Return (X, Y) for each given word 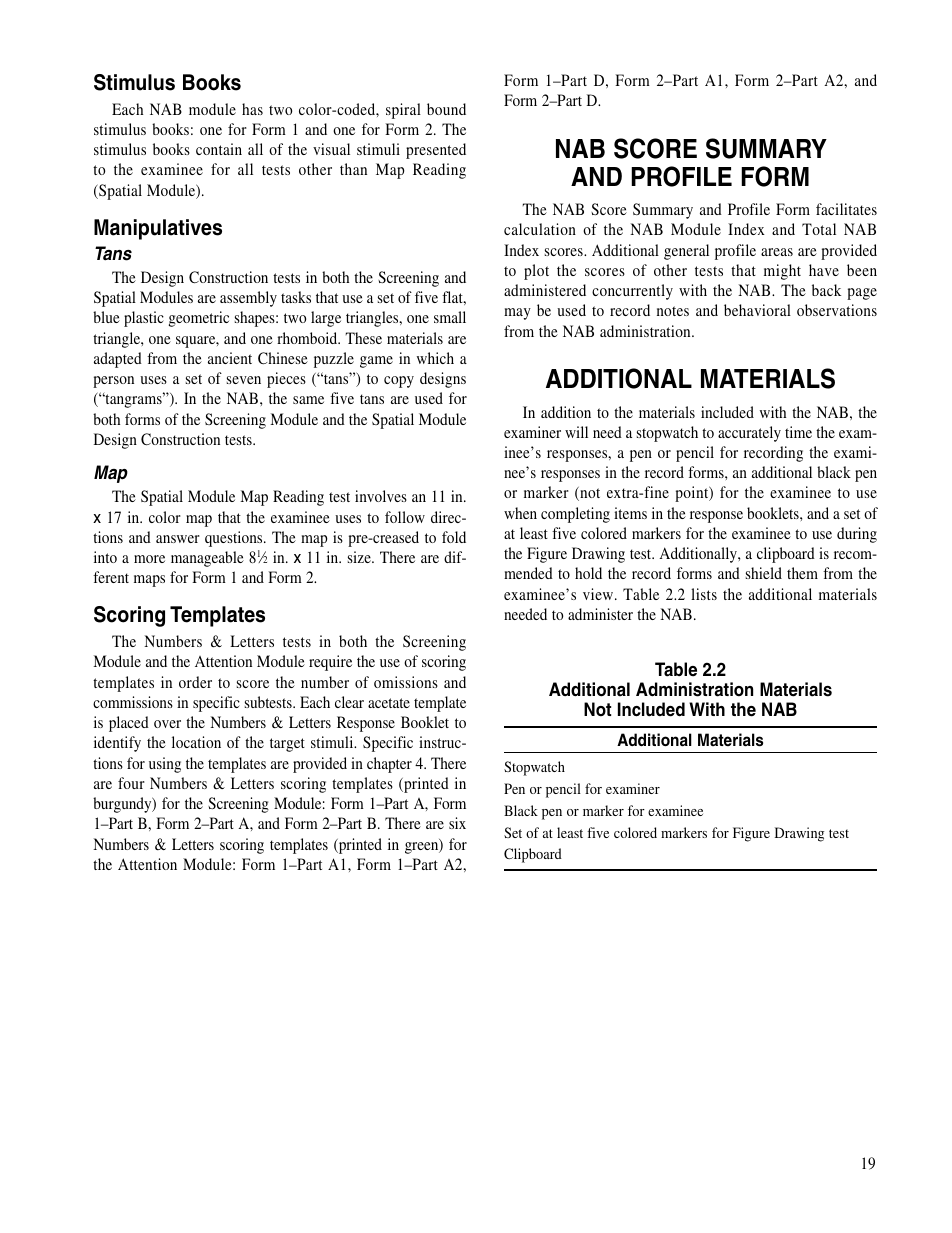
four (131, 783)
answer (178, 539)
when (520, 513)
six (457, 823)
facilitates (846, 209)
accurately (749, 434)
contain (219, 149)
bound (446, 109)
